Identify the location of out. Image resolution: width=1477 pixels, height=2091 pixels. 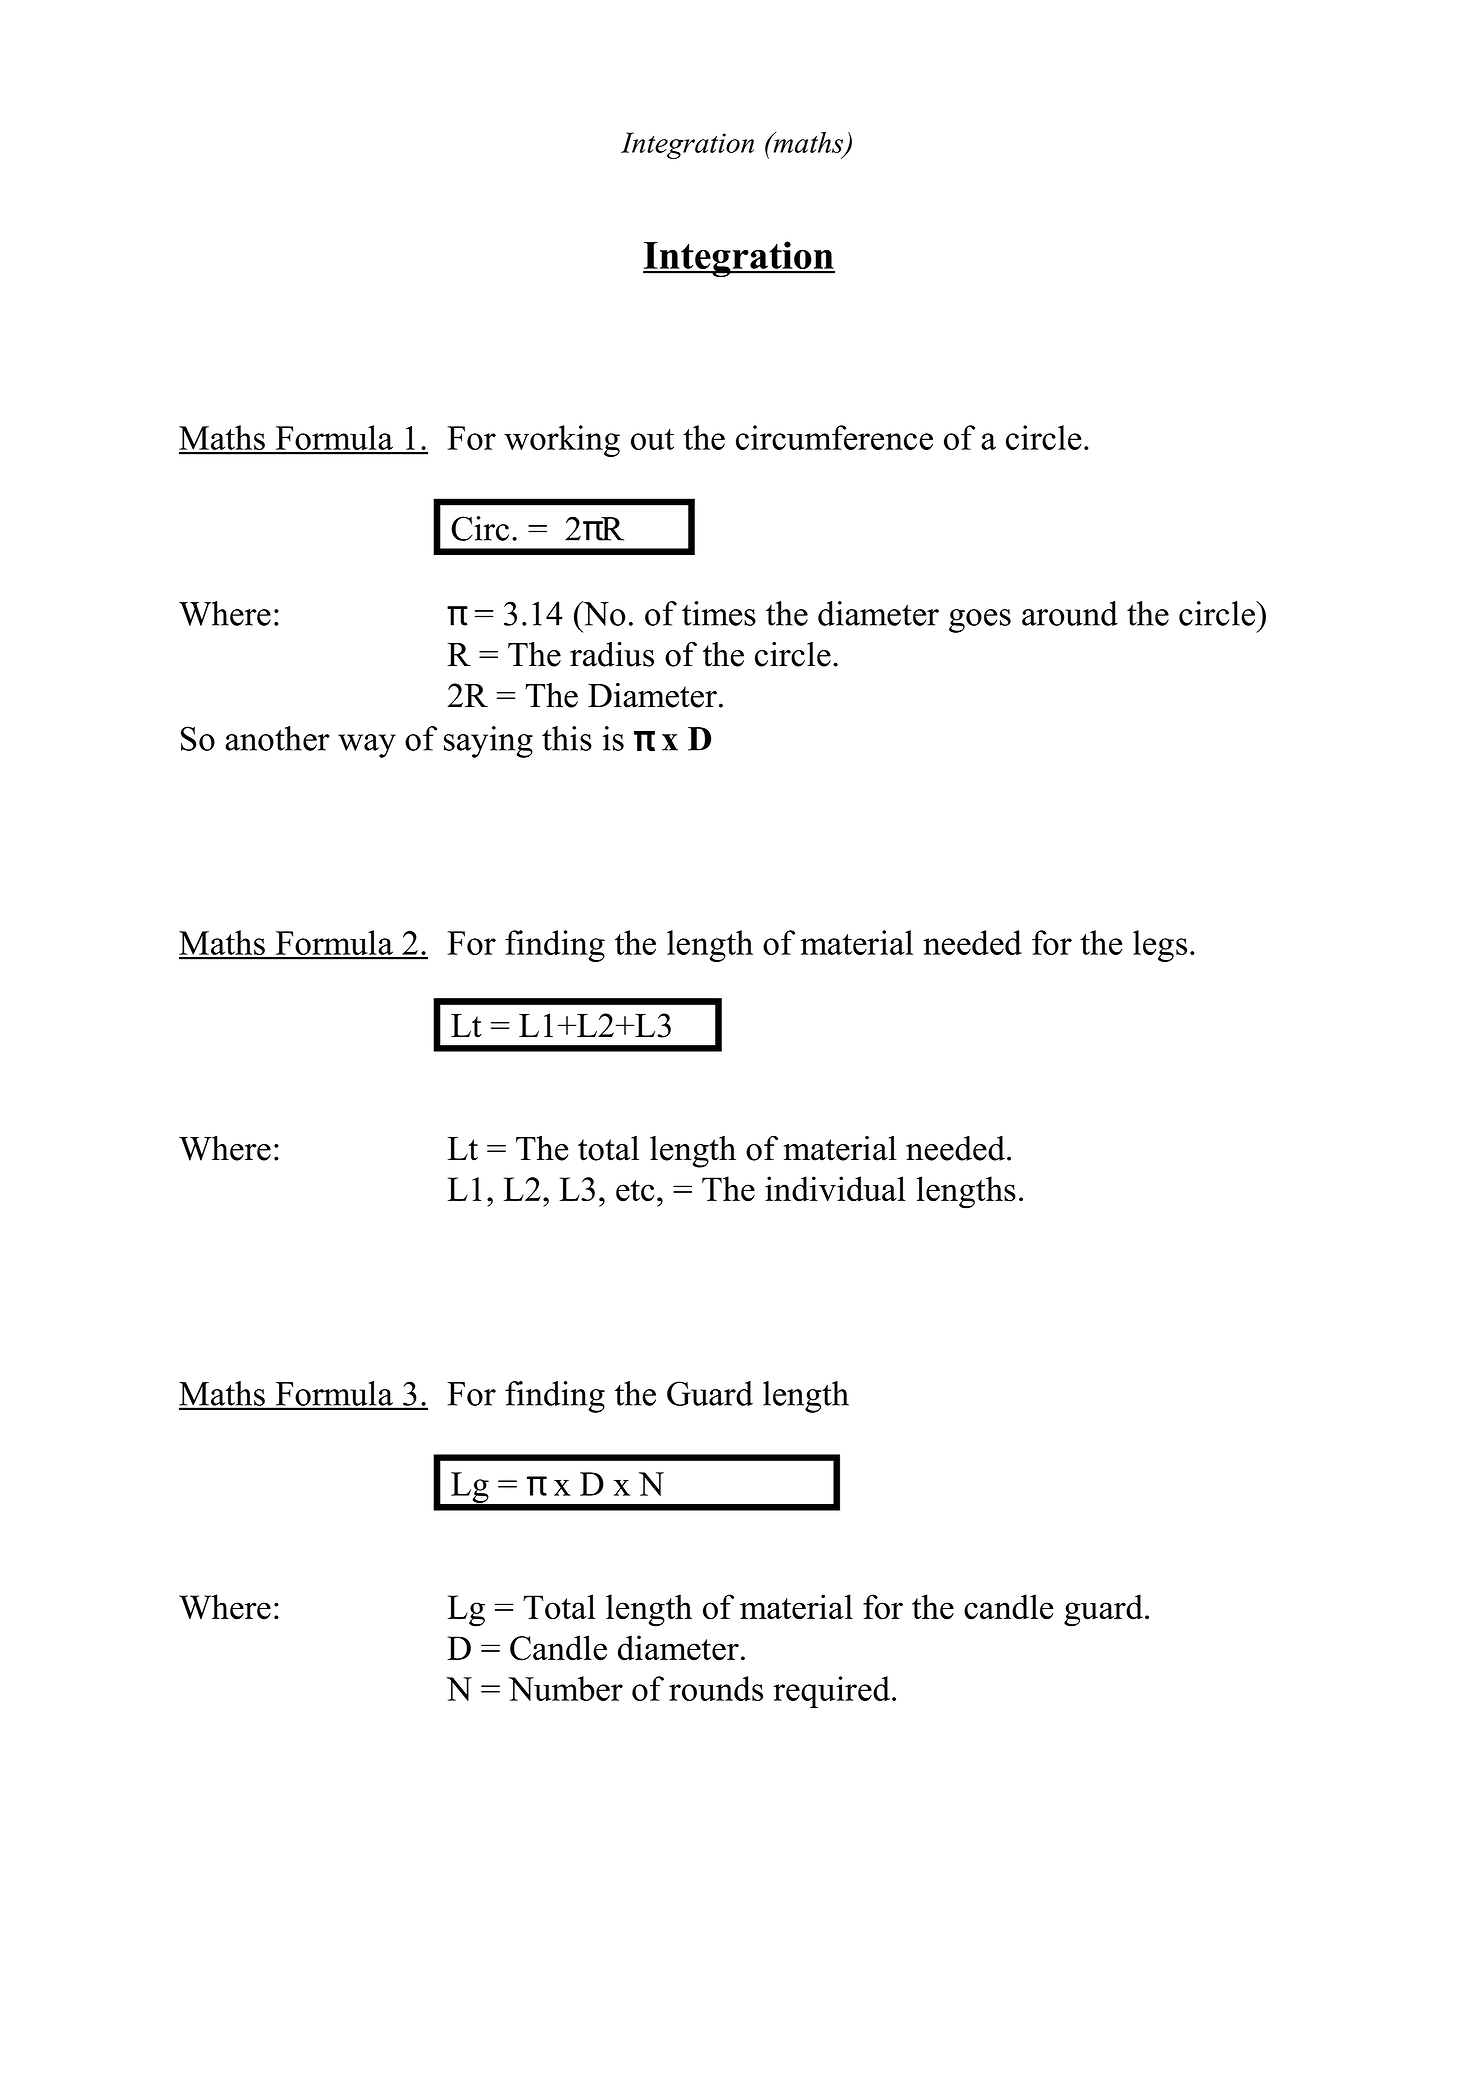
(652, 439).
